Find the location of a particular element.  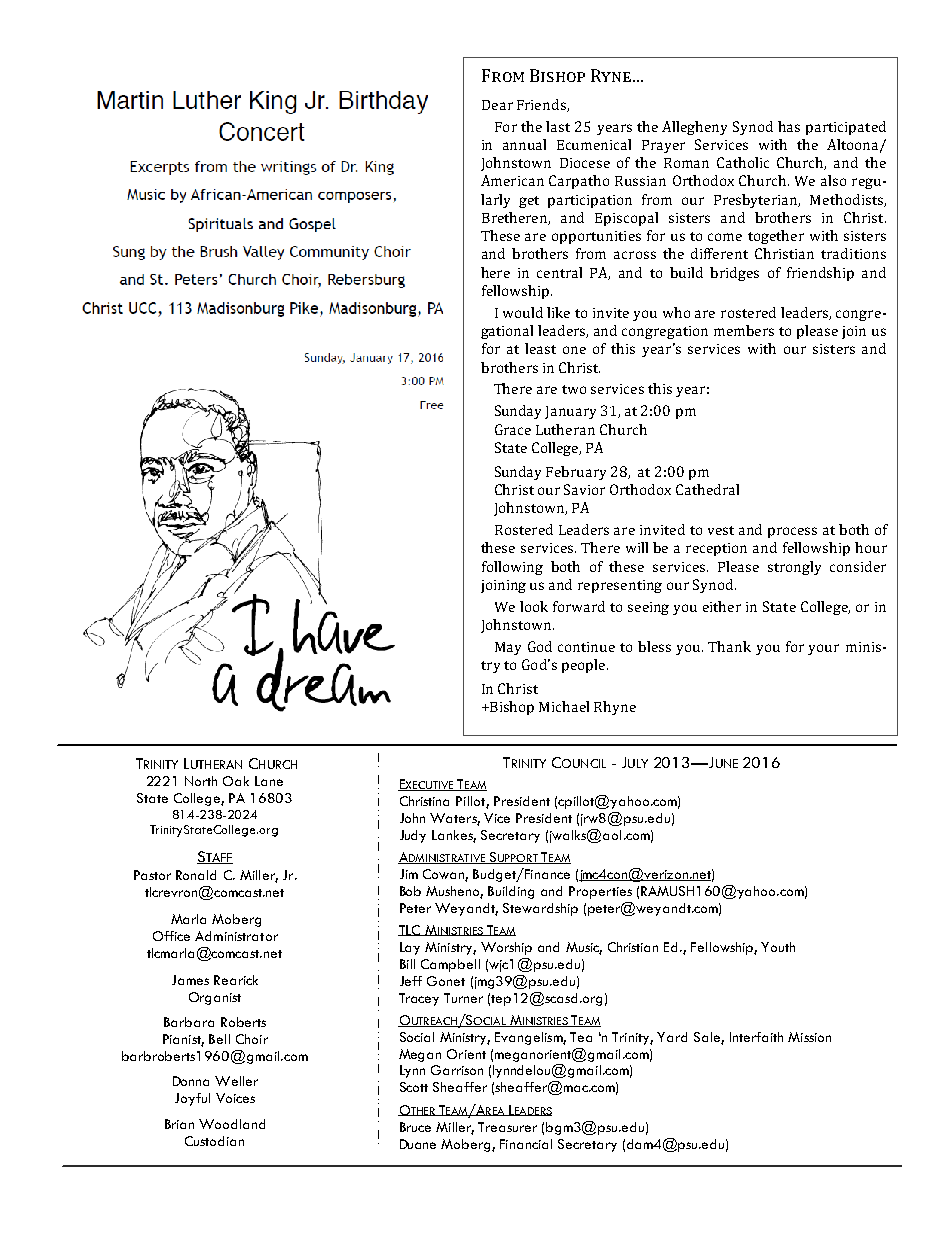

look is located at coordinates (534, 606).
